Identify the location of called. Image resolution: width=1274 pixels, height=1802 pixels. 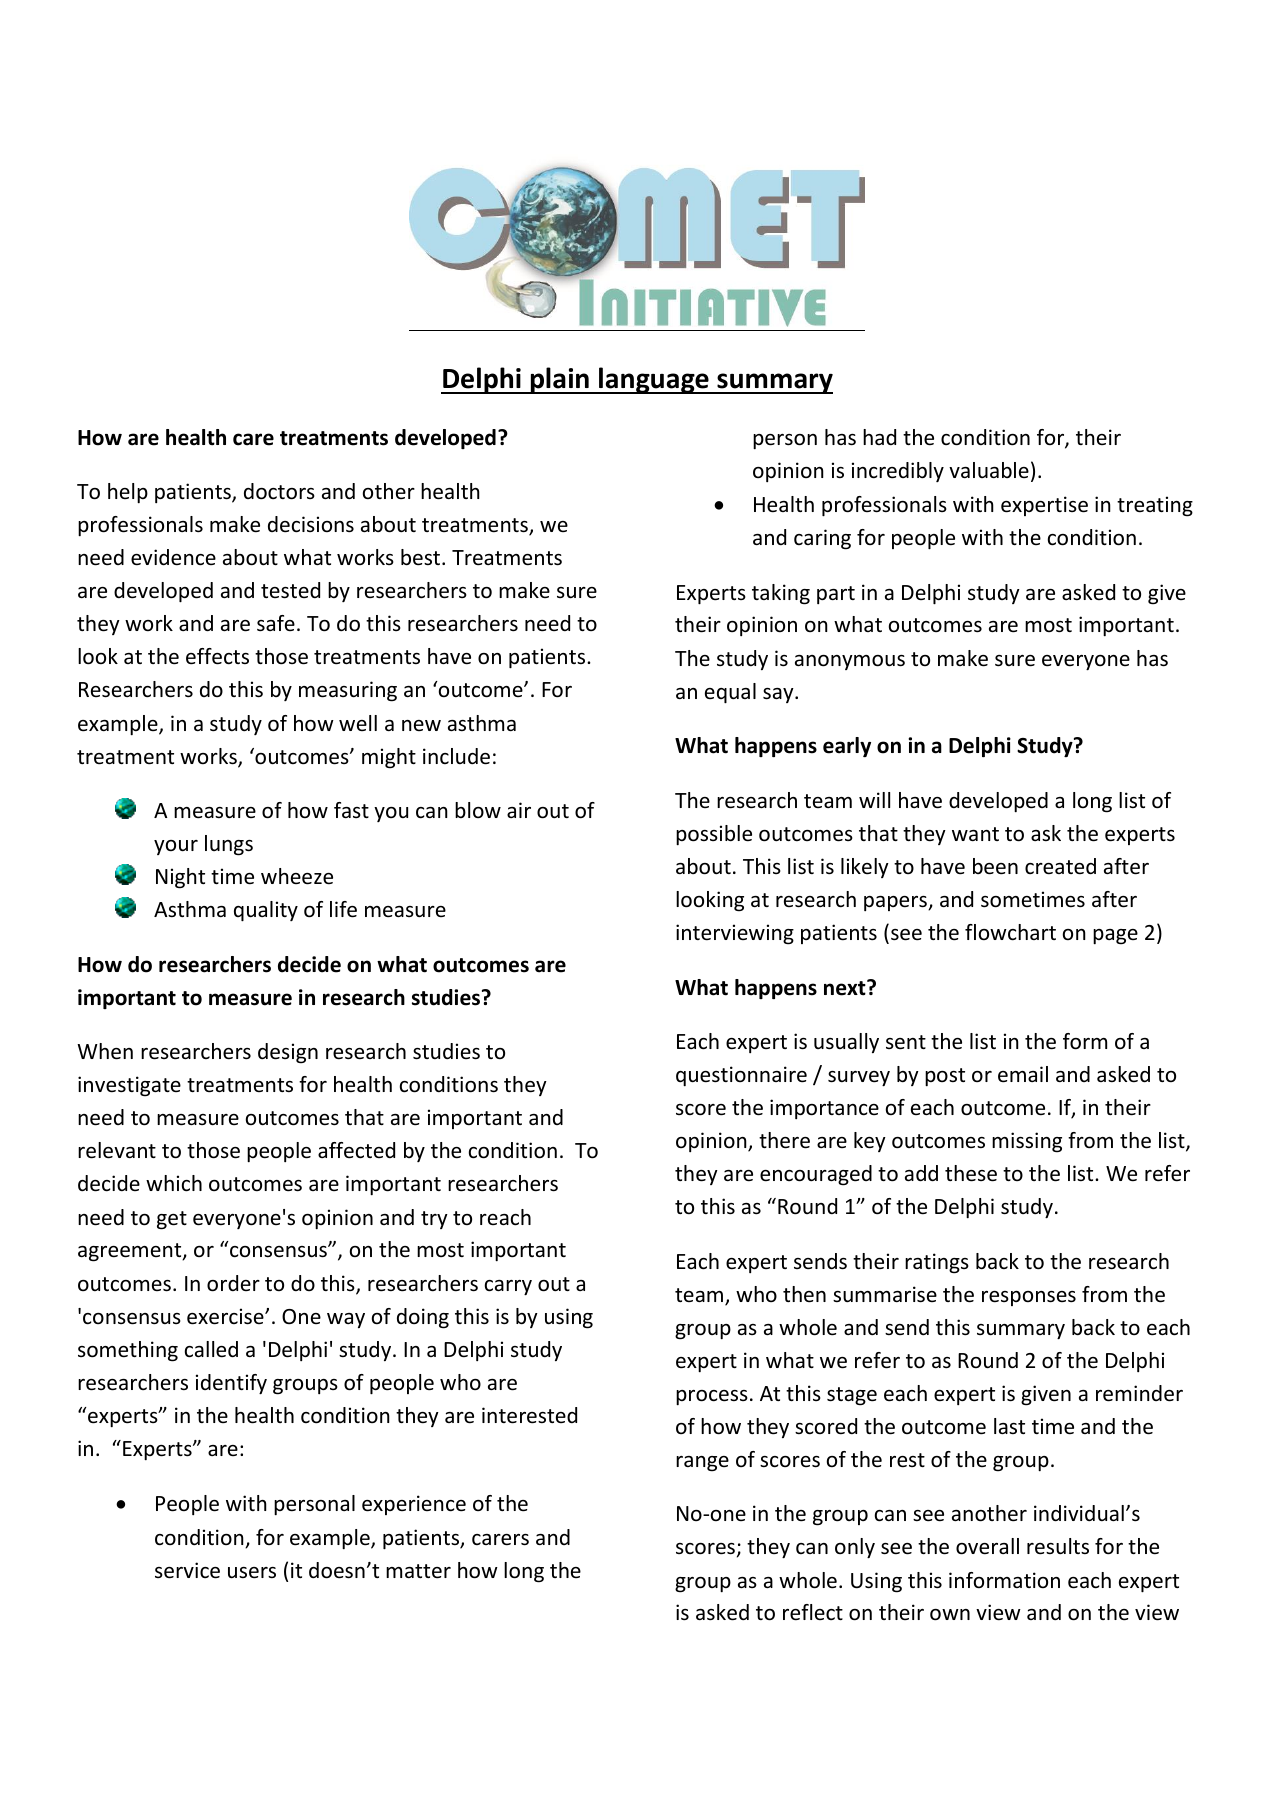
(211, 1349).
